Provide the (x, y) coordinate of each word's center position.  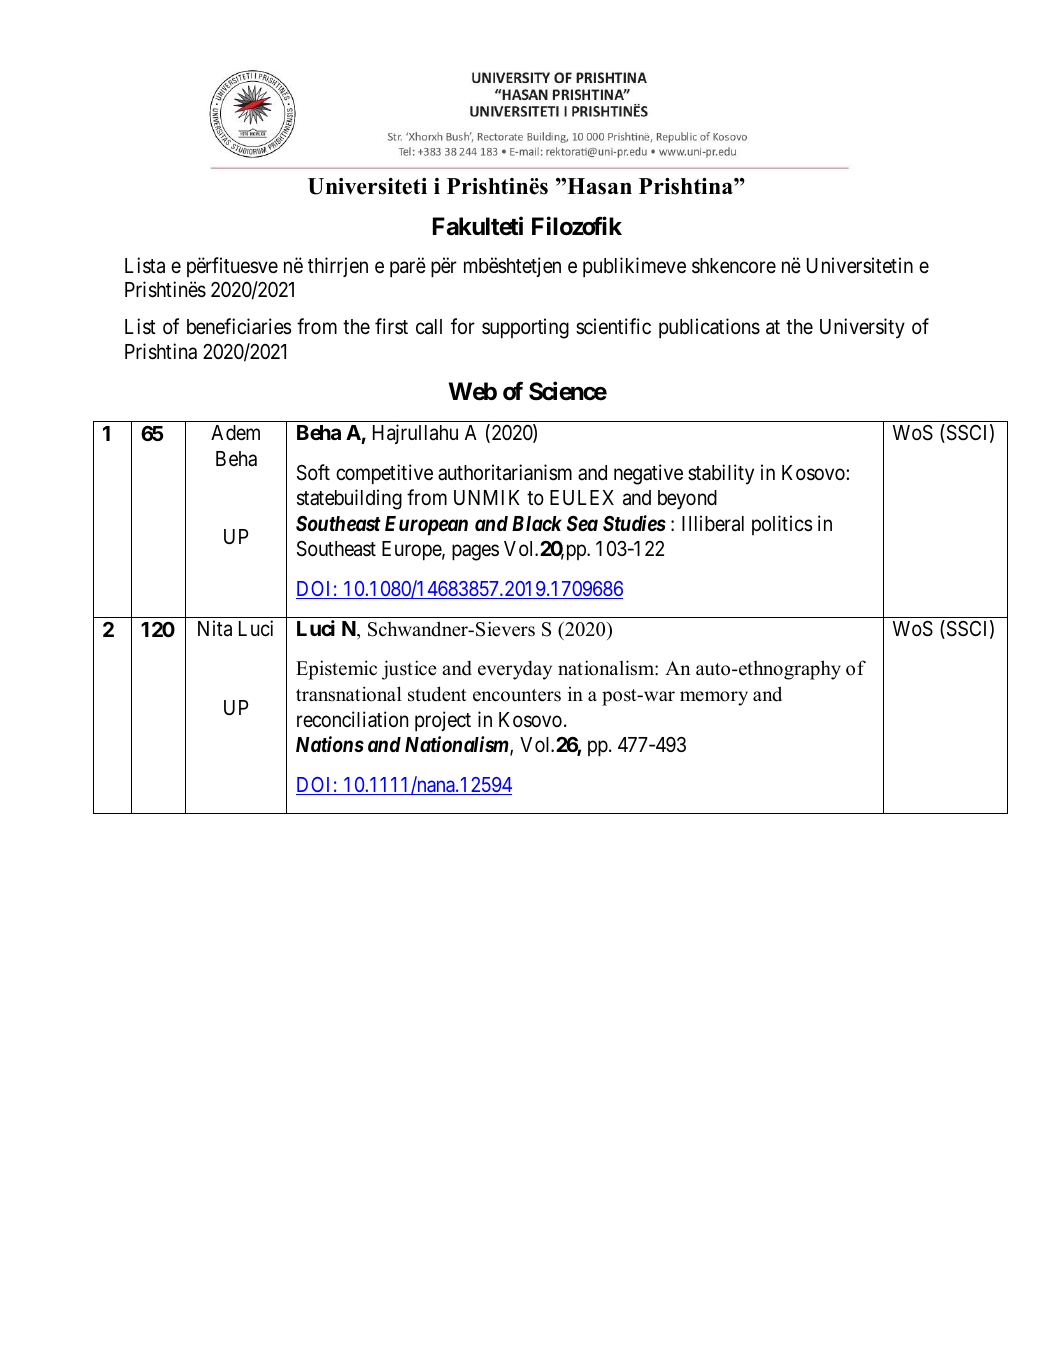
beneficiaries (239, 326)
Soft (313, 472)
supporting (525, 328)
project (443, 721)
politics (782, 525)
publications (709, 328)
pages (475, 553)
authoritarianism (505, 472)
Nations (330, 744)
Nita (215, 628)
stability (721, 474)
